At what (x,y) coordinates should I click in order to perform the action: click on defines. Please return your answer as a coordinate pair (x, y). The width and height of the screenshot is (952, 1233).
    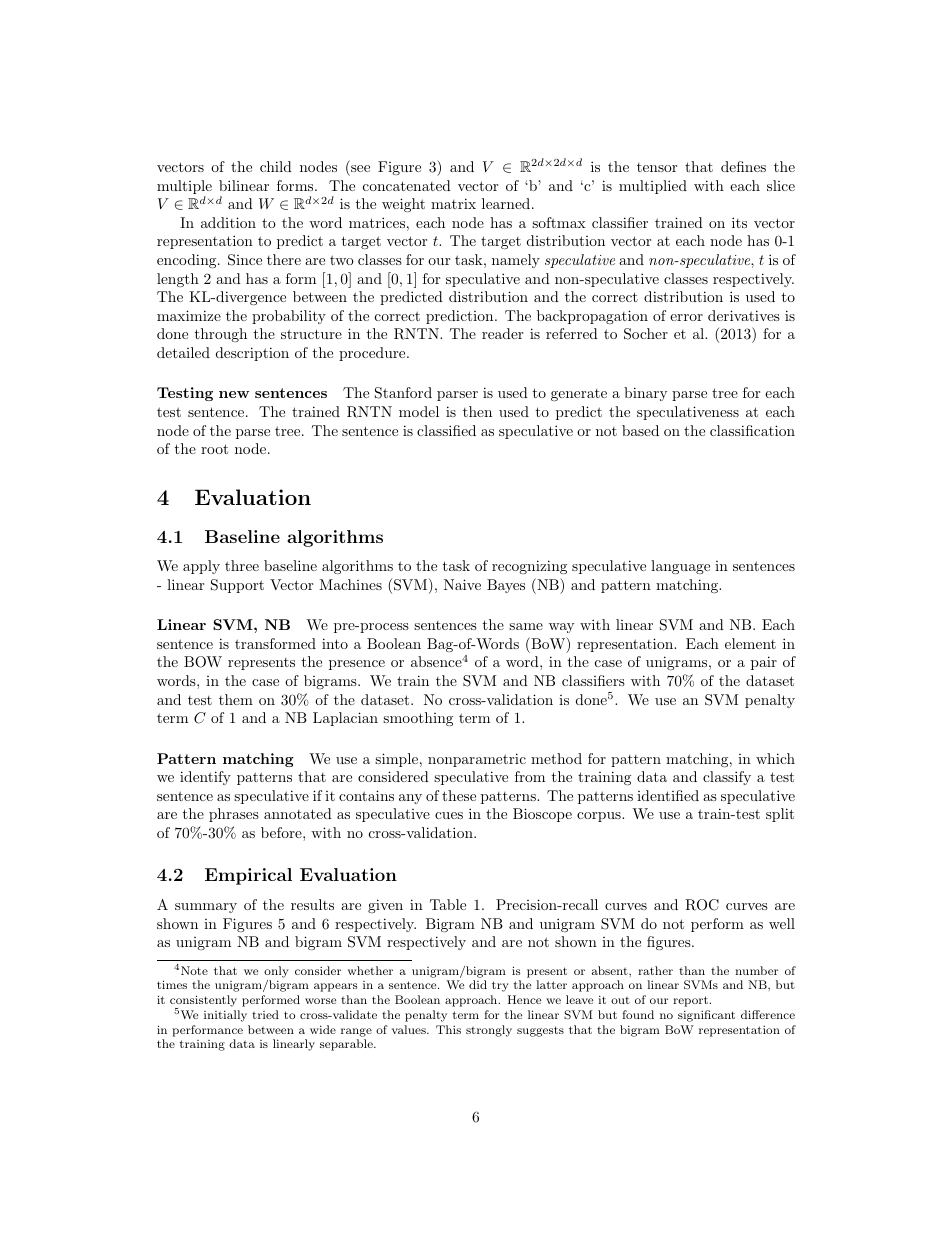
    Looking at the image, I should click on (743, 166).
